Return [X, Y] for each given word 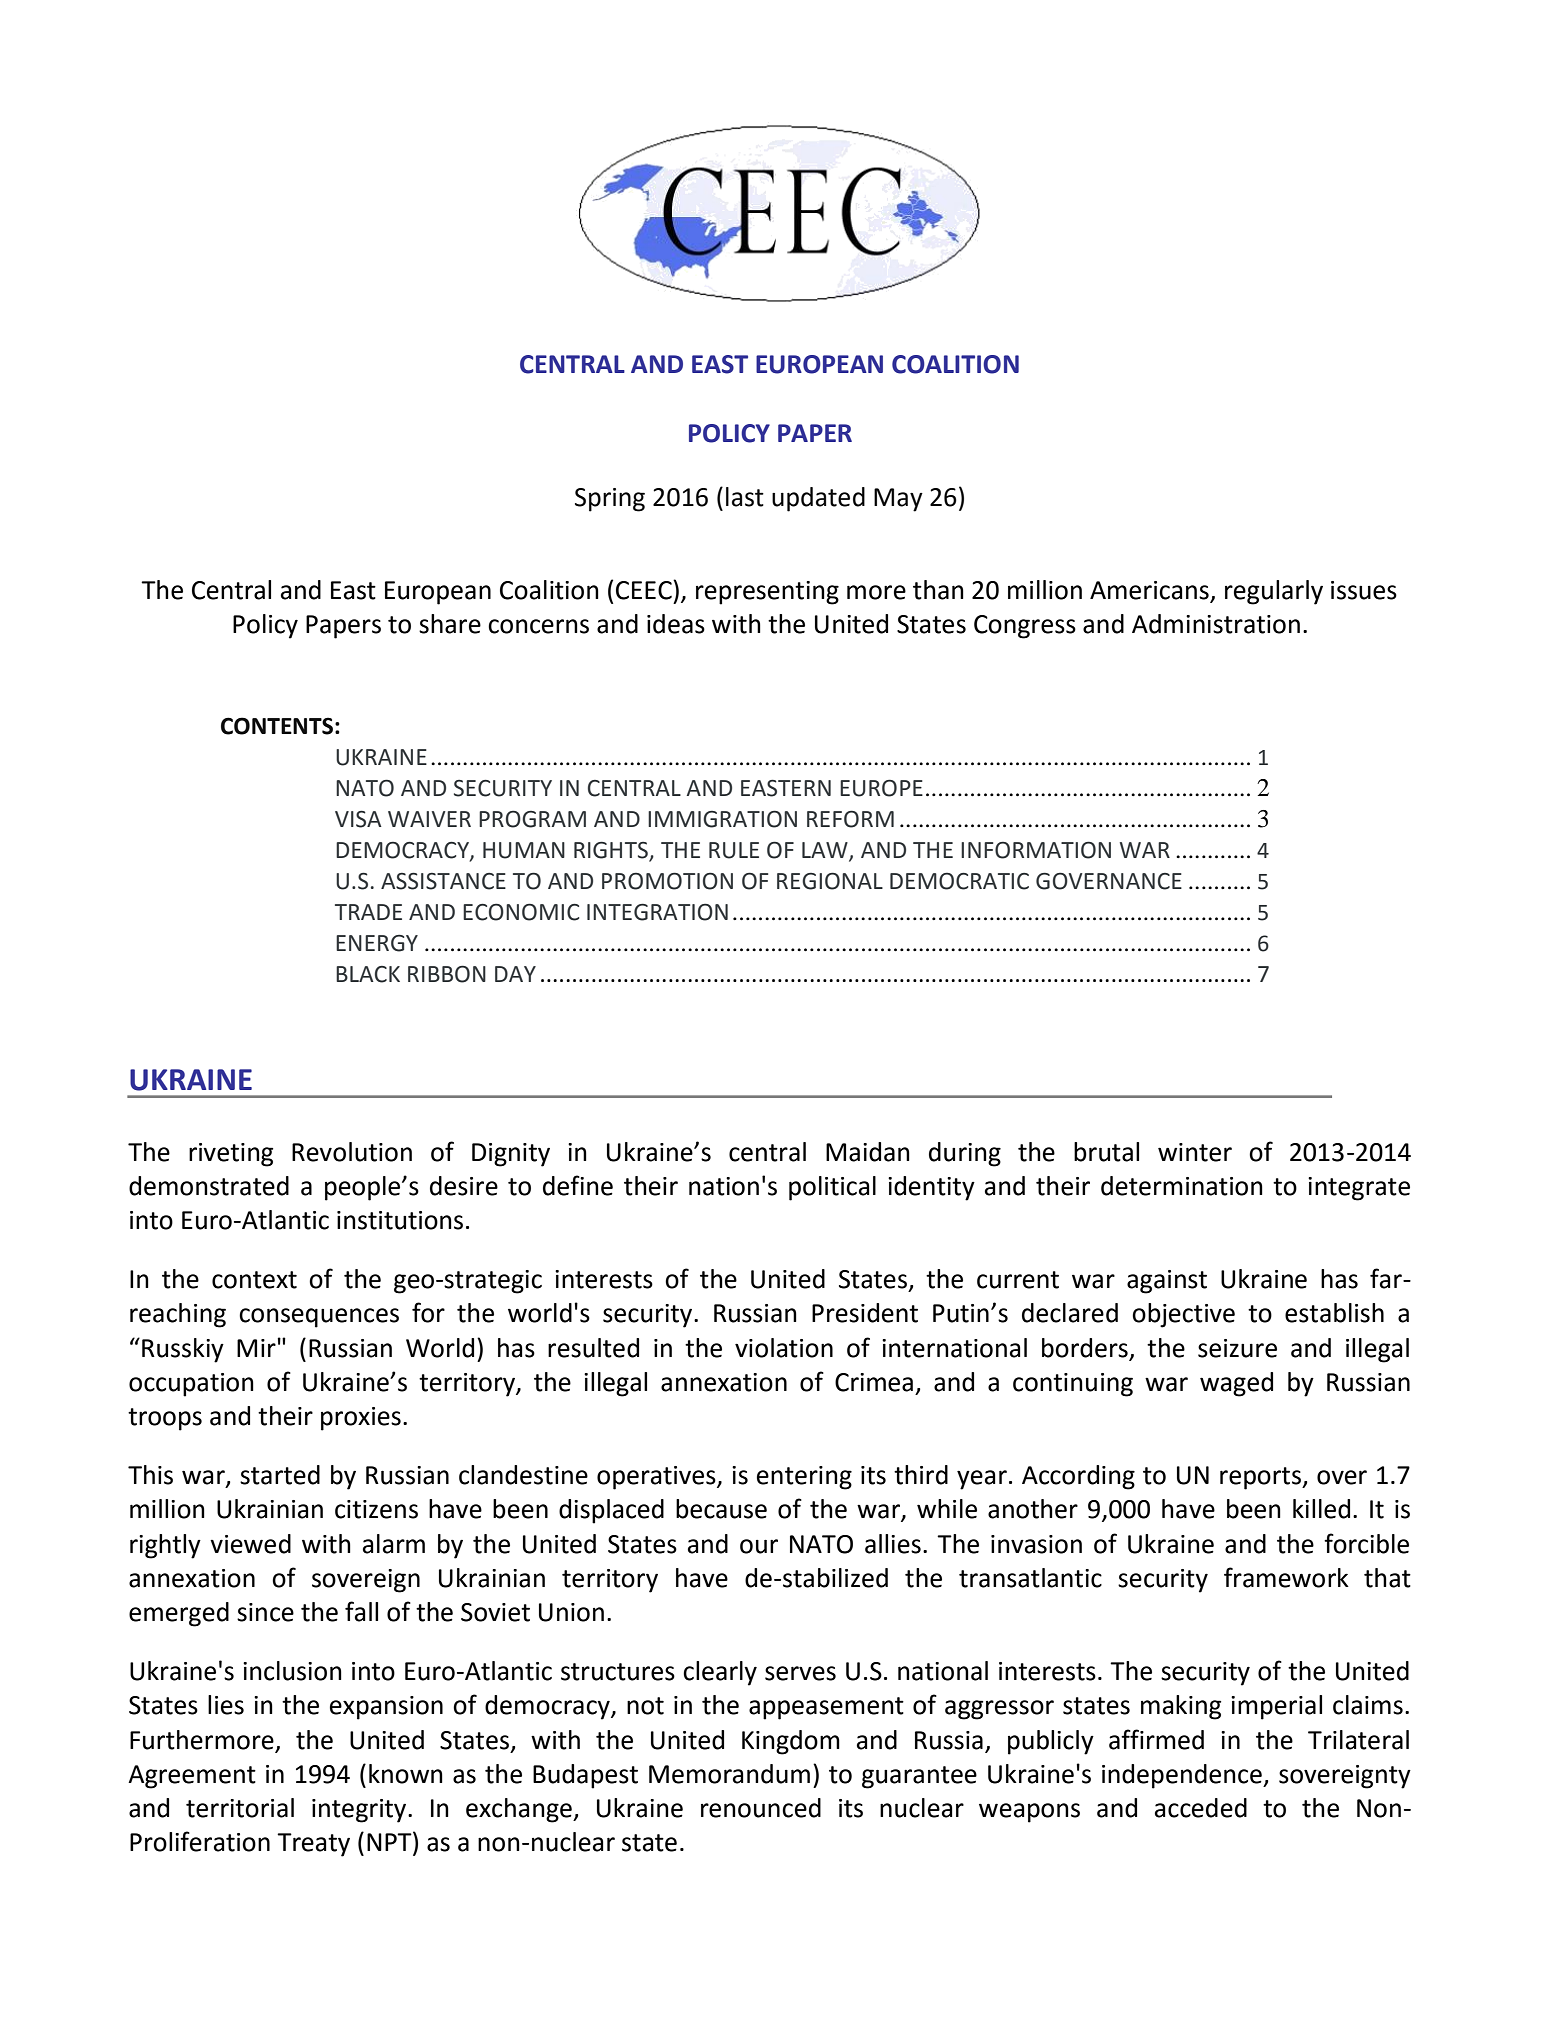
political [832, 1188]
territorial [240, 1808]
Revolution [352, 1152]
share [450, 624]
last [745, 497]
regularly [1274, 592]
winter [1195, 1152]
